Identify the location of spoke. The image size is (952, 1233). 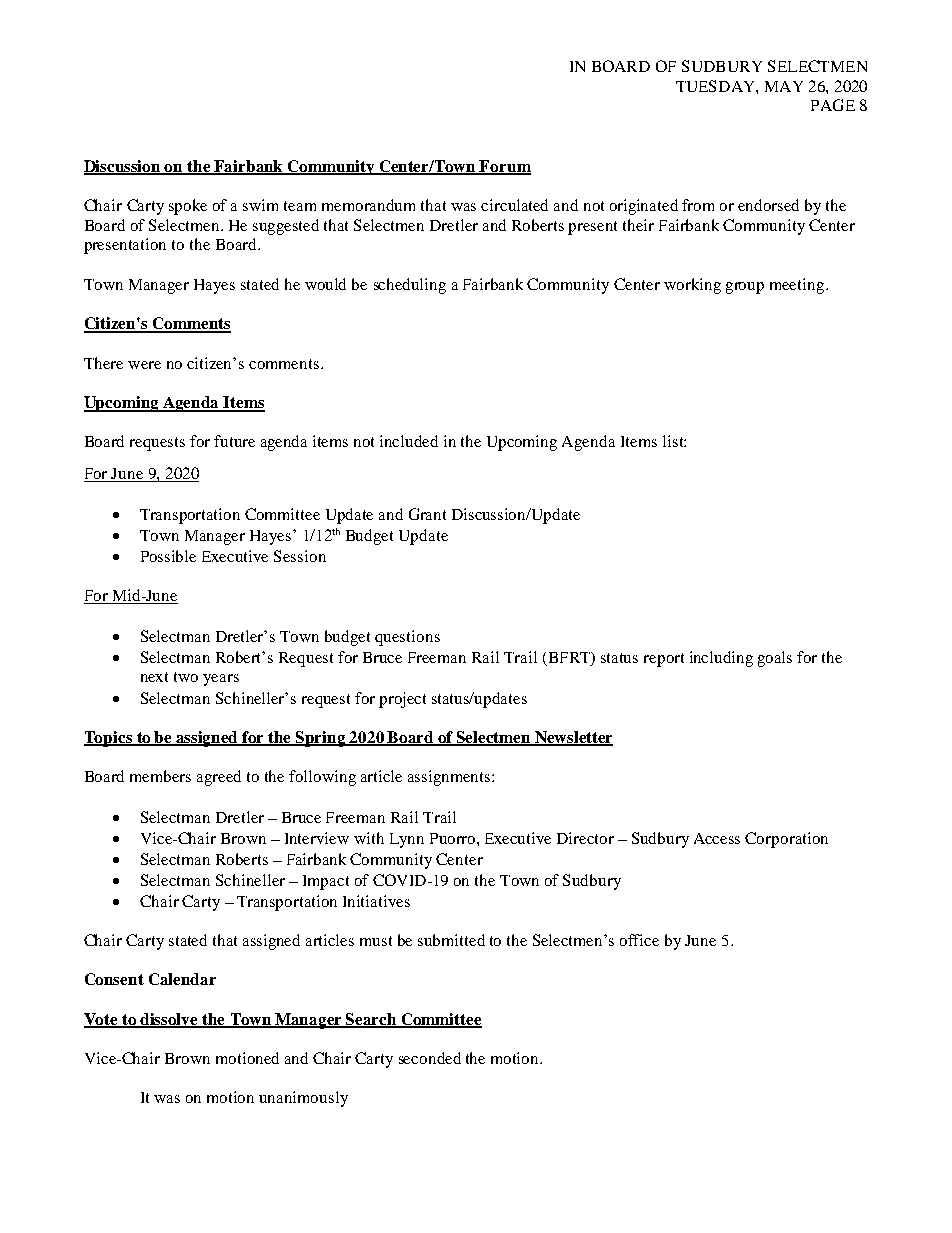
(188, 207).
